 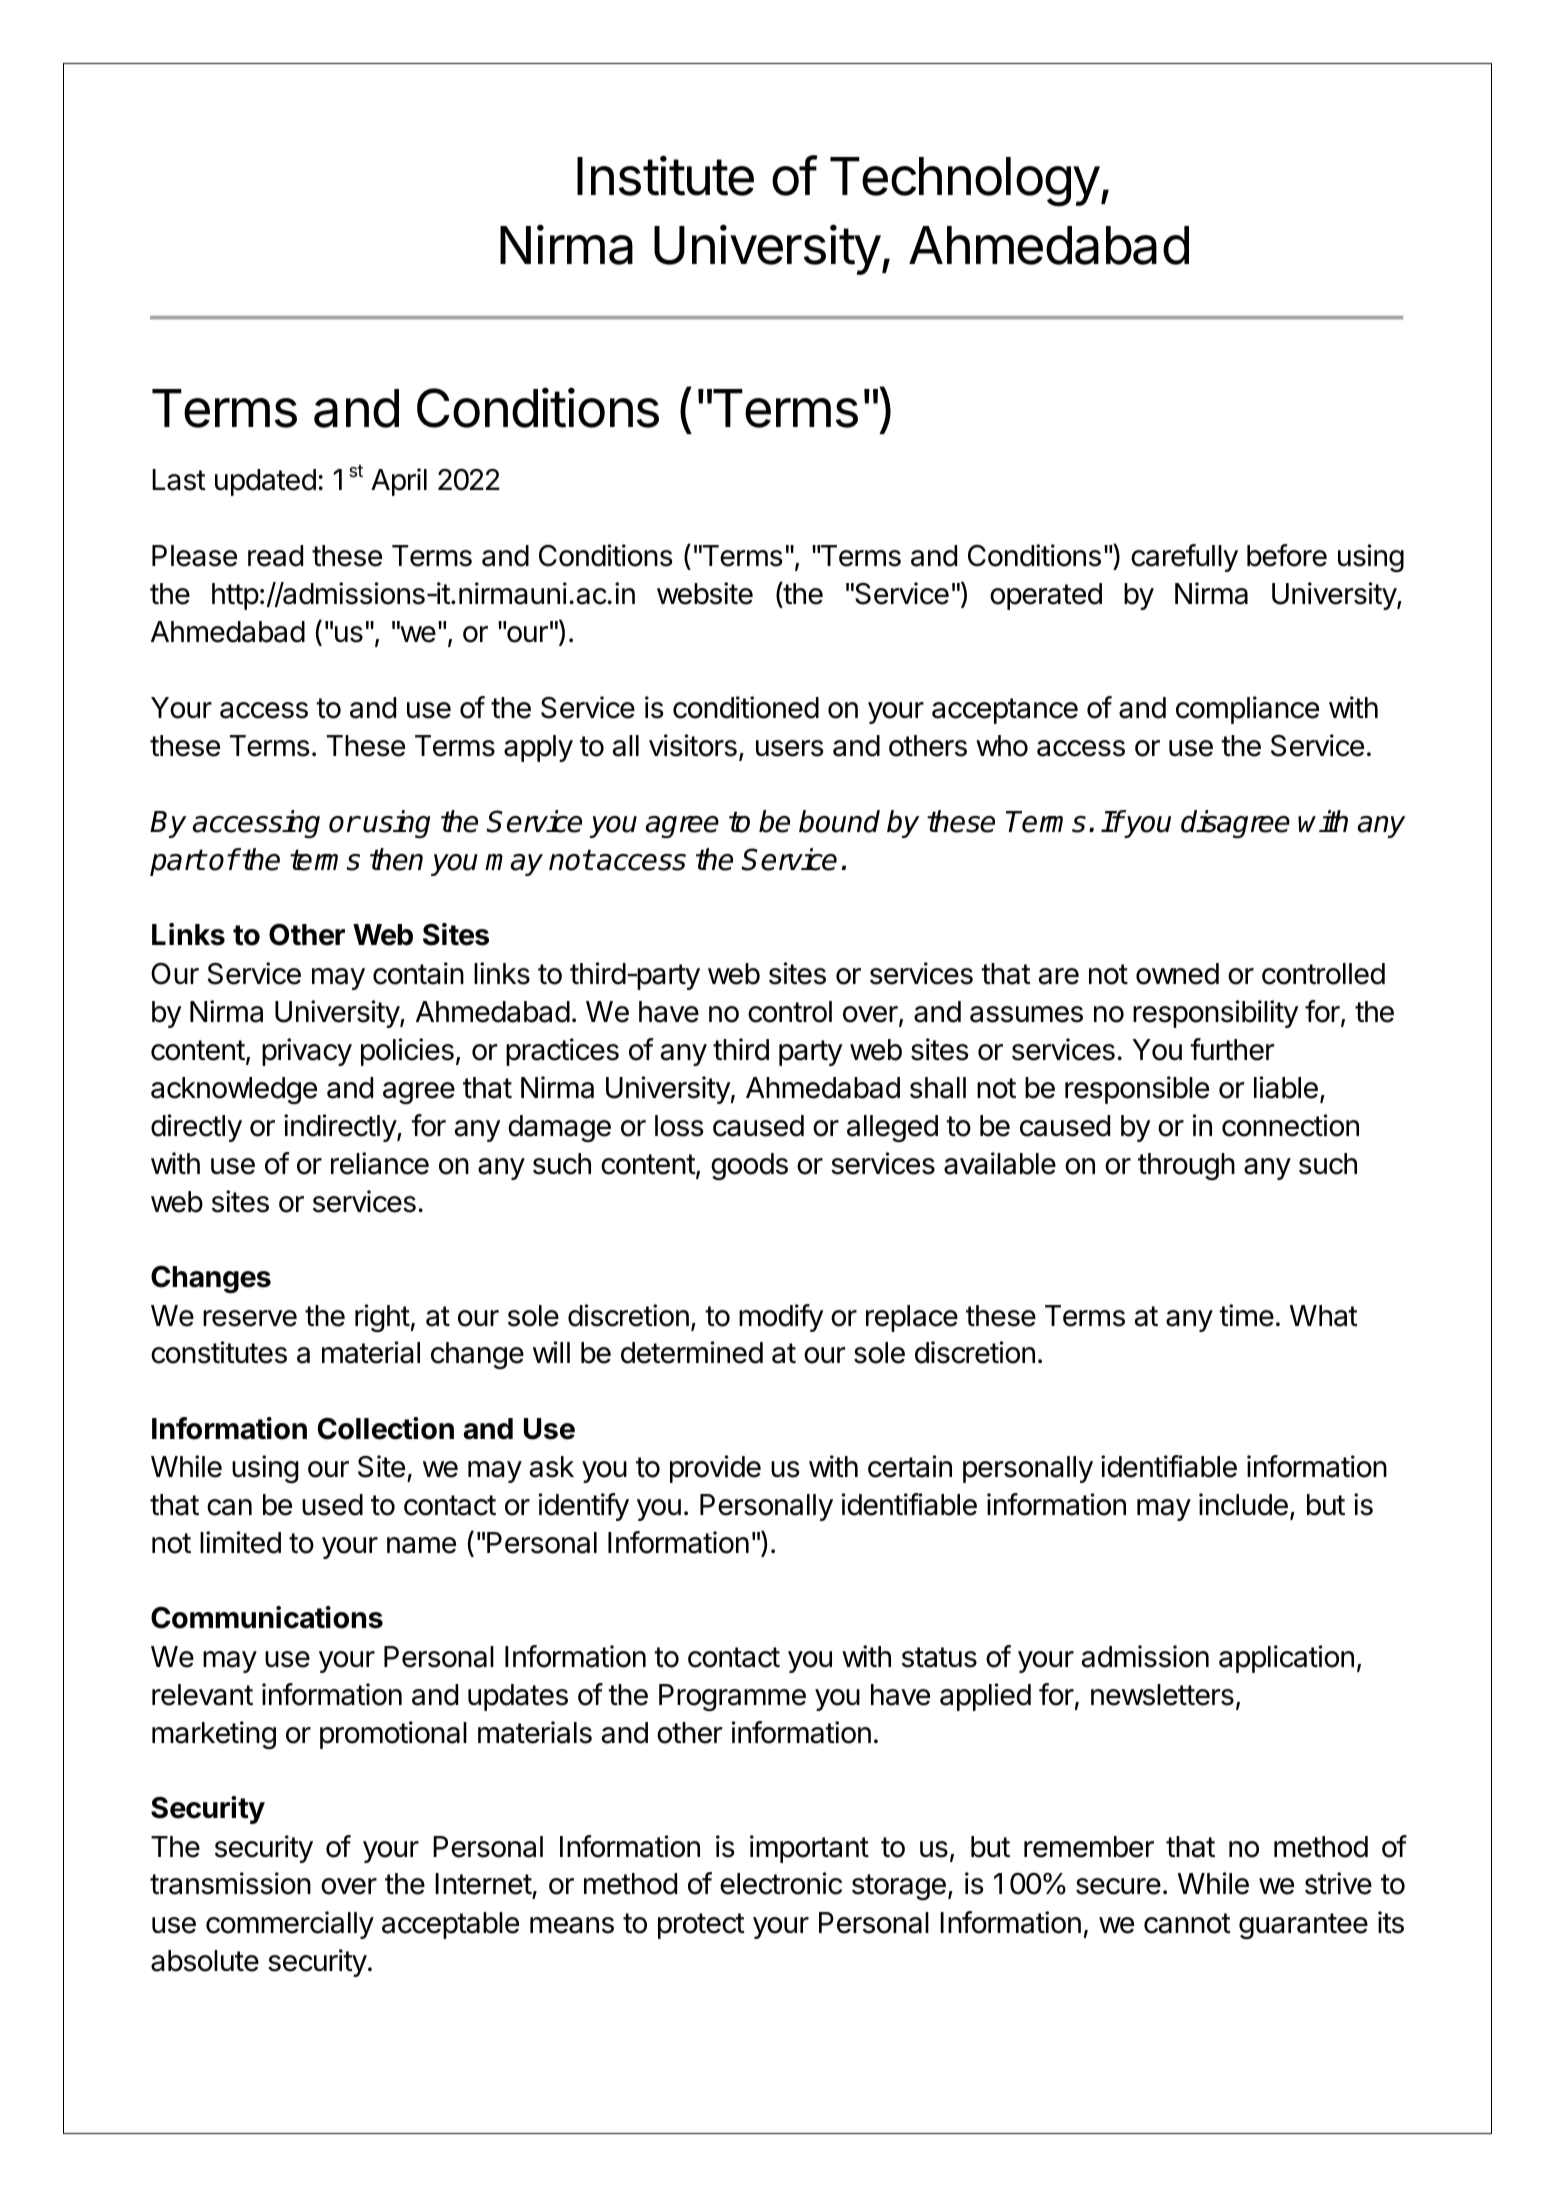 What do you see at coordinates (1287, 555) in the screenshot?
I see `before` at bounding box center [1287, 555].
